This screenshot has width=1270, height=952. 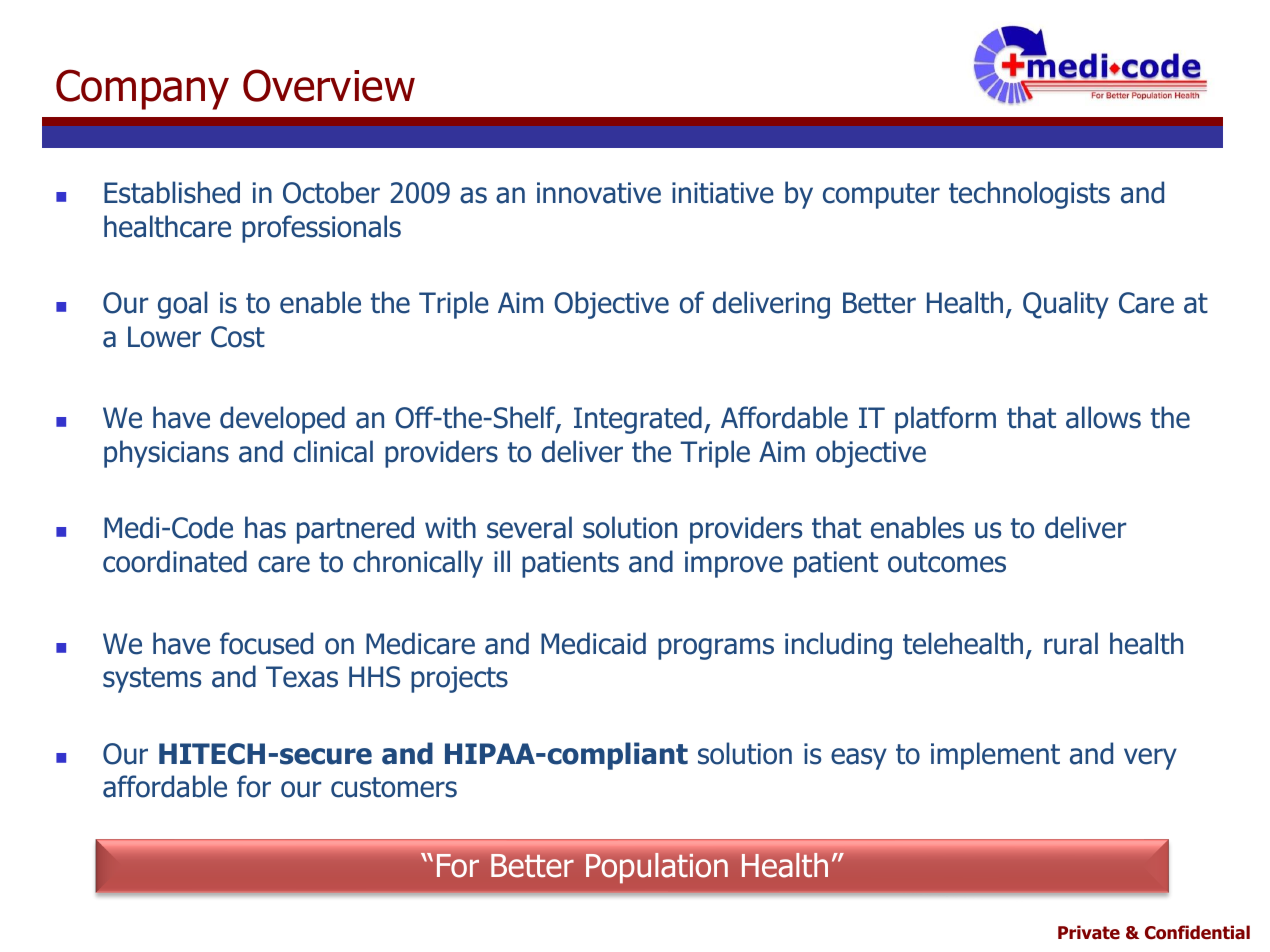 What do you see at coordinates (723, 193) in the screenshot?
I see `initiative` at bounding box center [723, 193].
